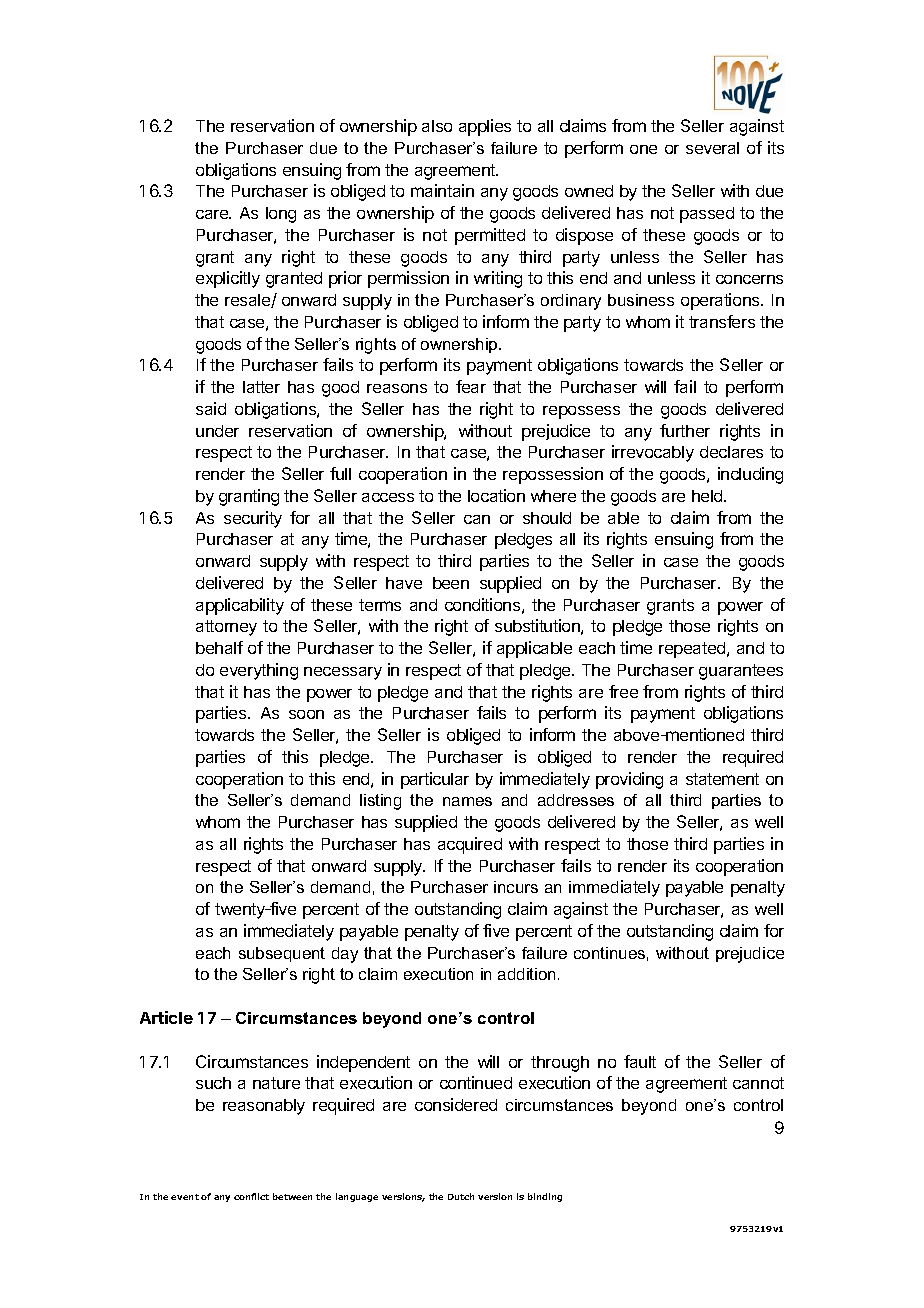  Describe the element at coordinates (451, 583) in the document. I see `been` at that location.
